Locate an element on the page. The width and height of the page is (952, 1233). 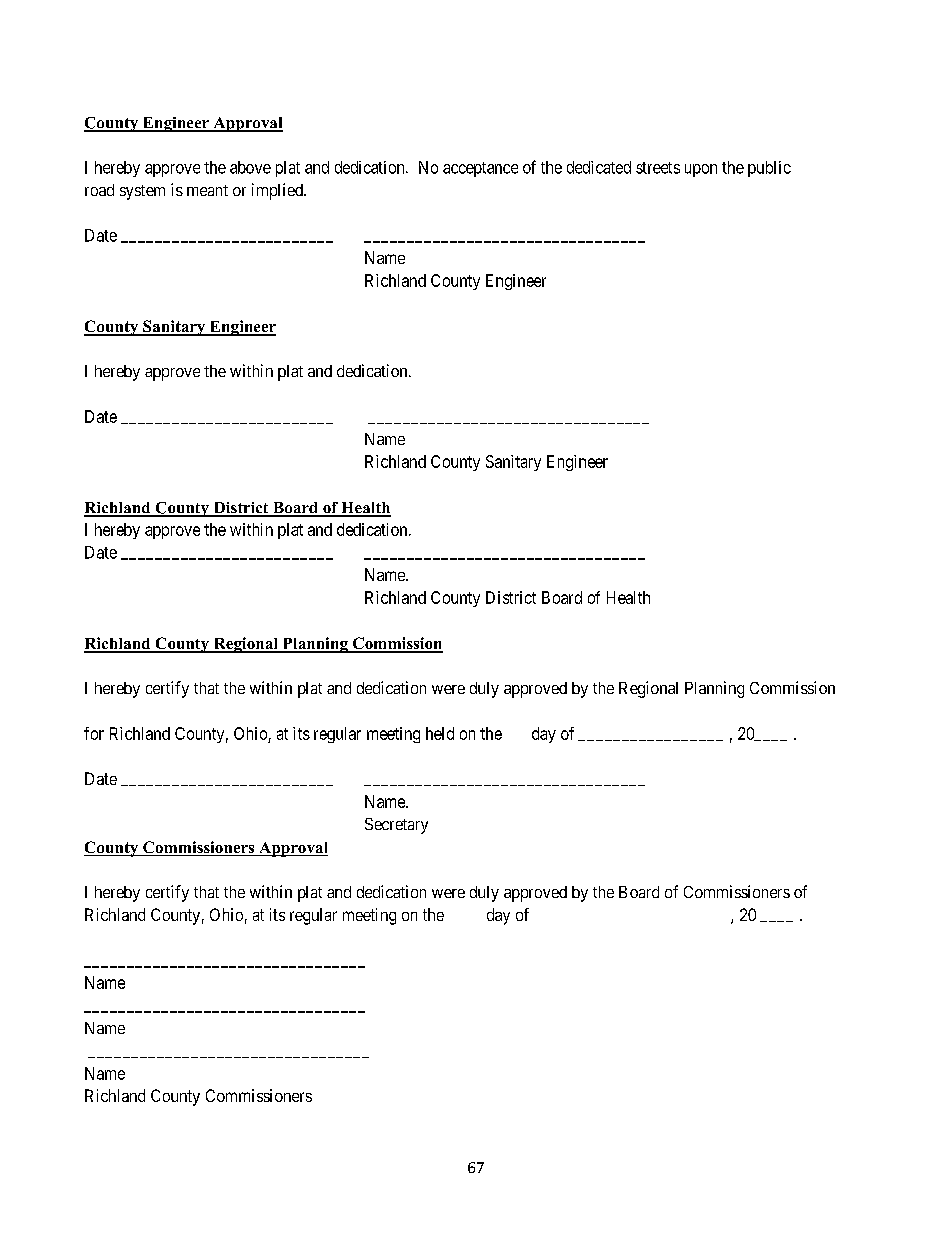
public is located at coordinates (769, 169).
